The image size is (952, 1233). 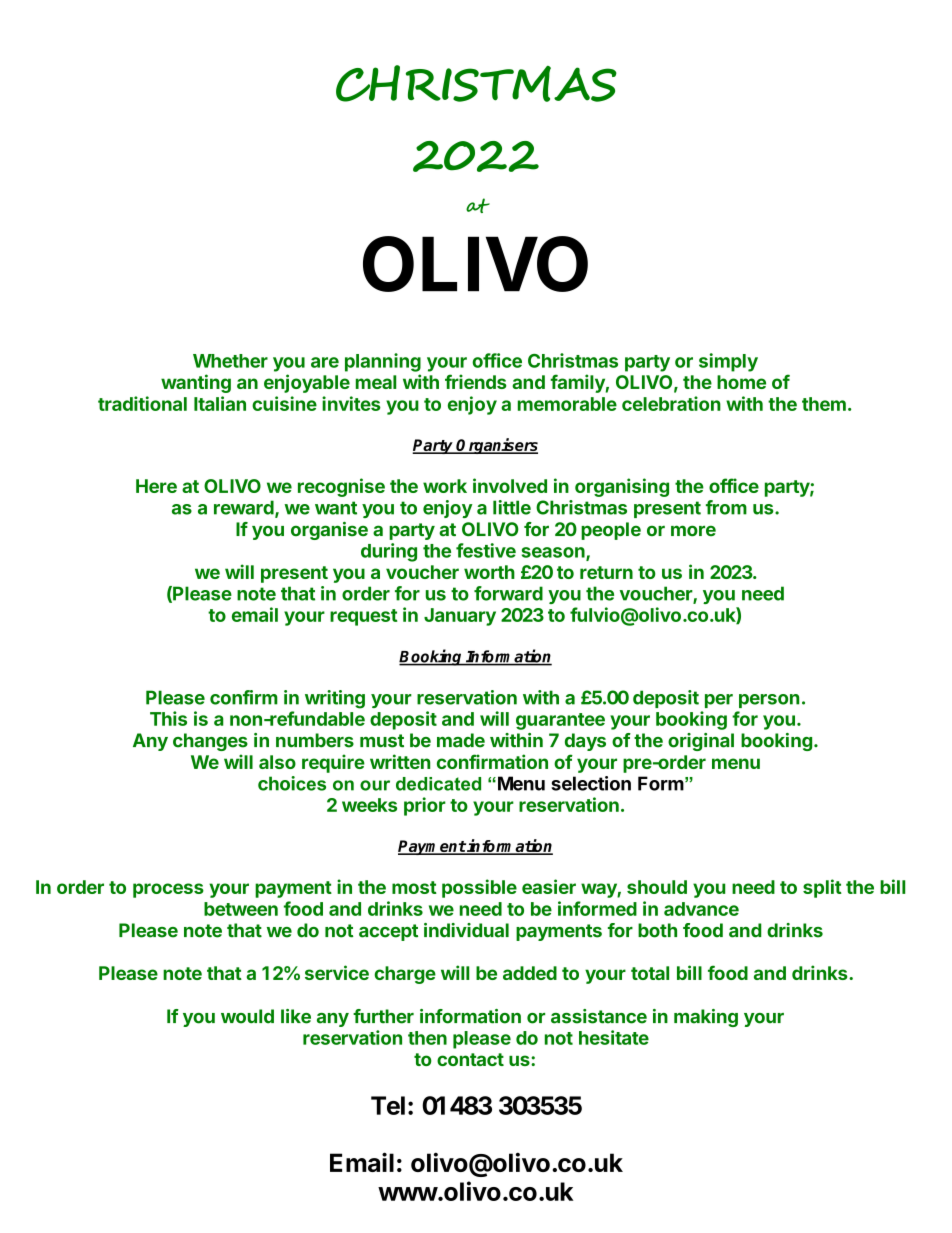 I want to click on Italian, so click(x=220, y=403).
